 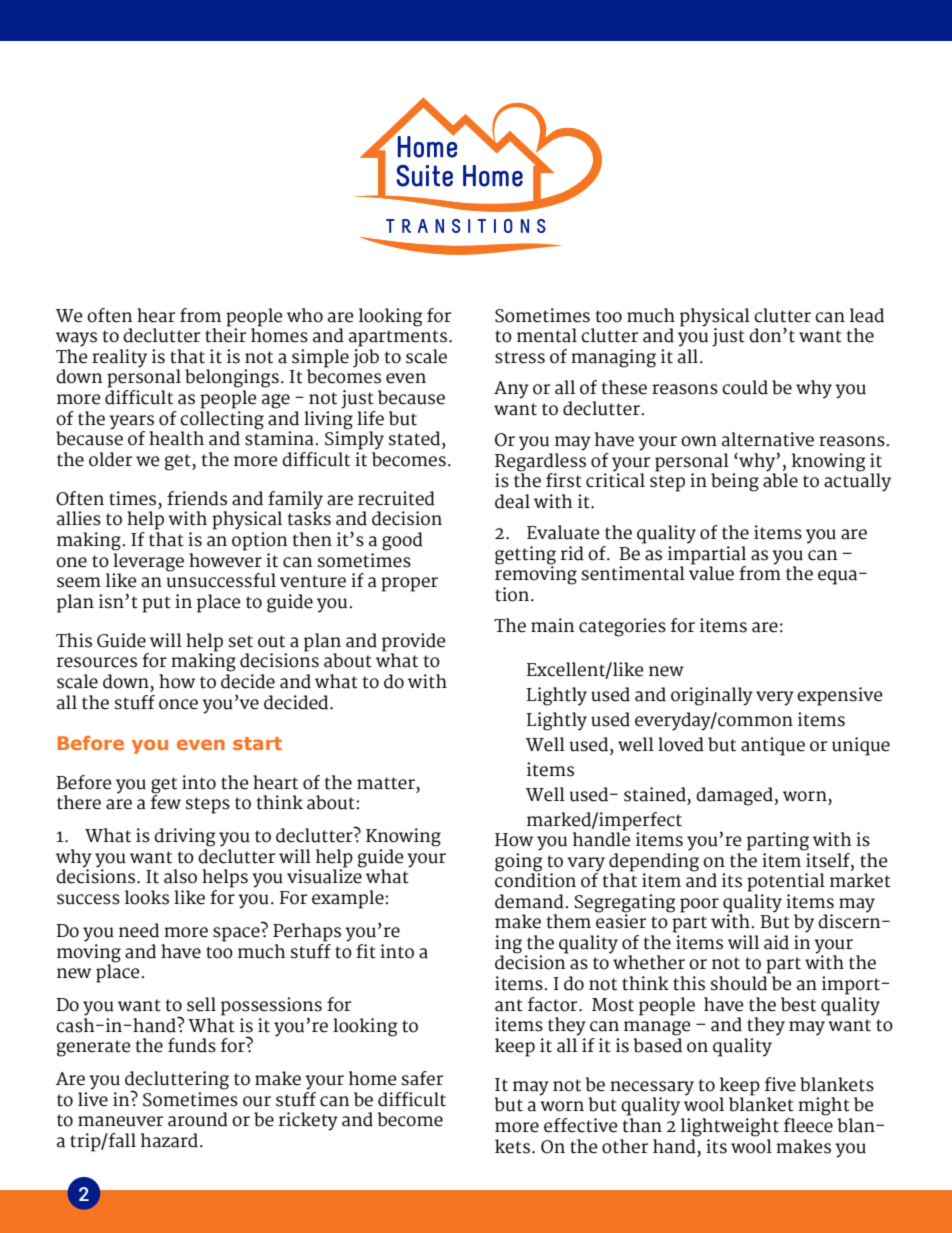 I want to click on around, so click(x=198, y=1119).
